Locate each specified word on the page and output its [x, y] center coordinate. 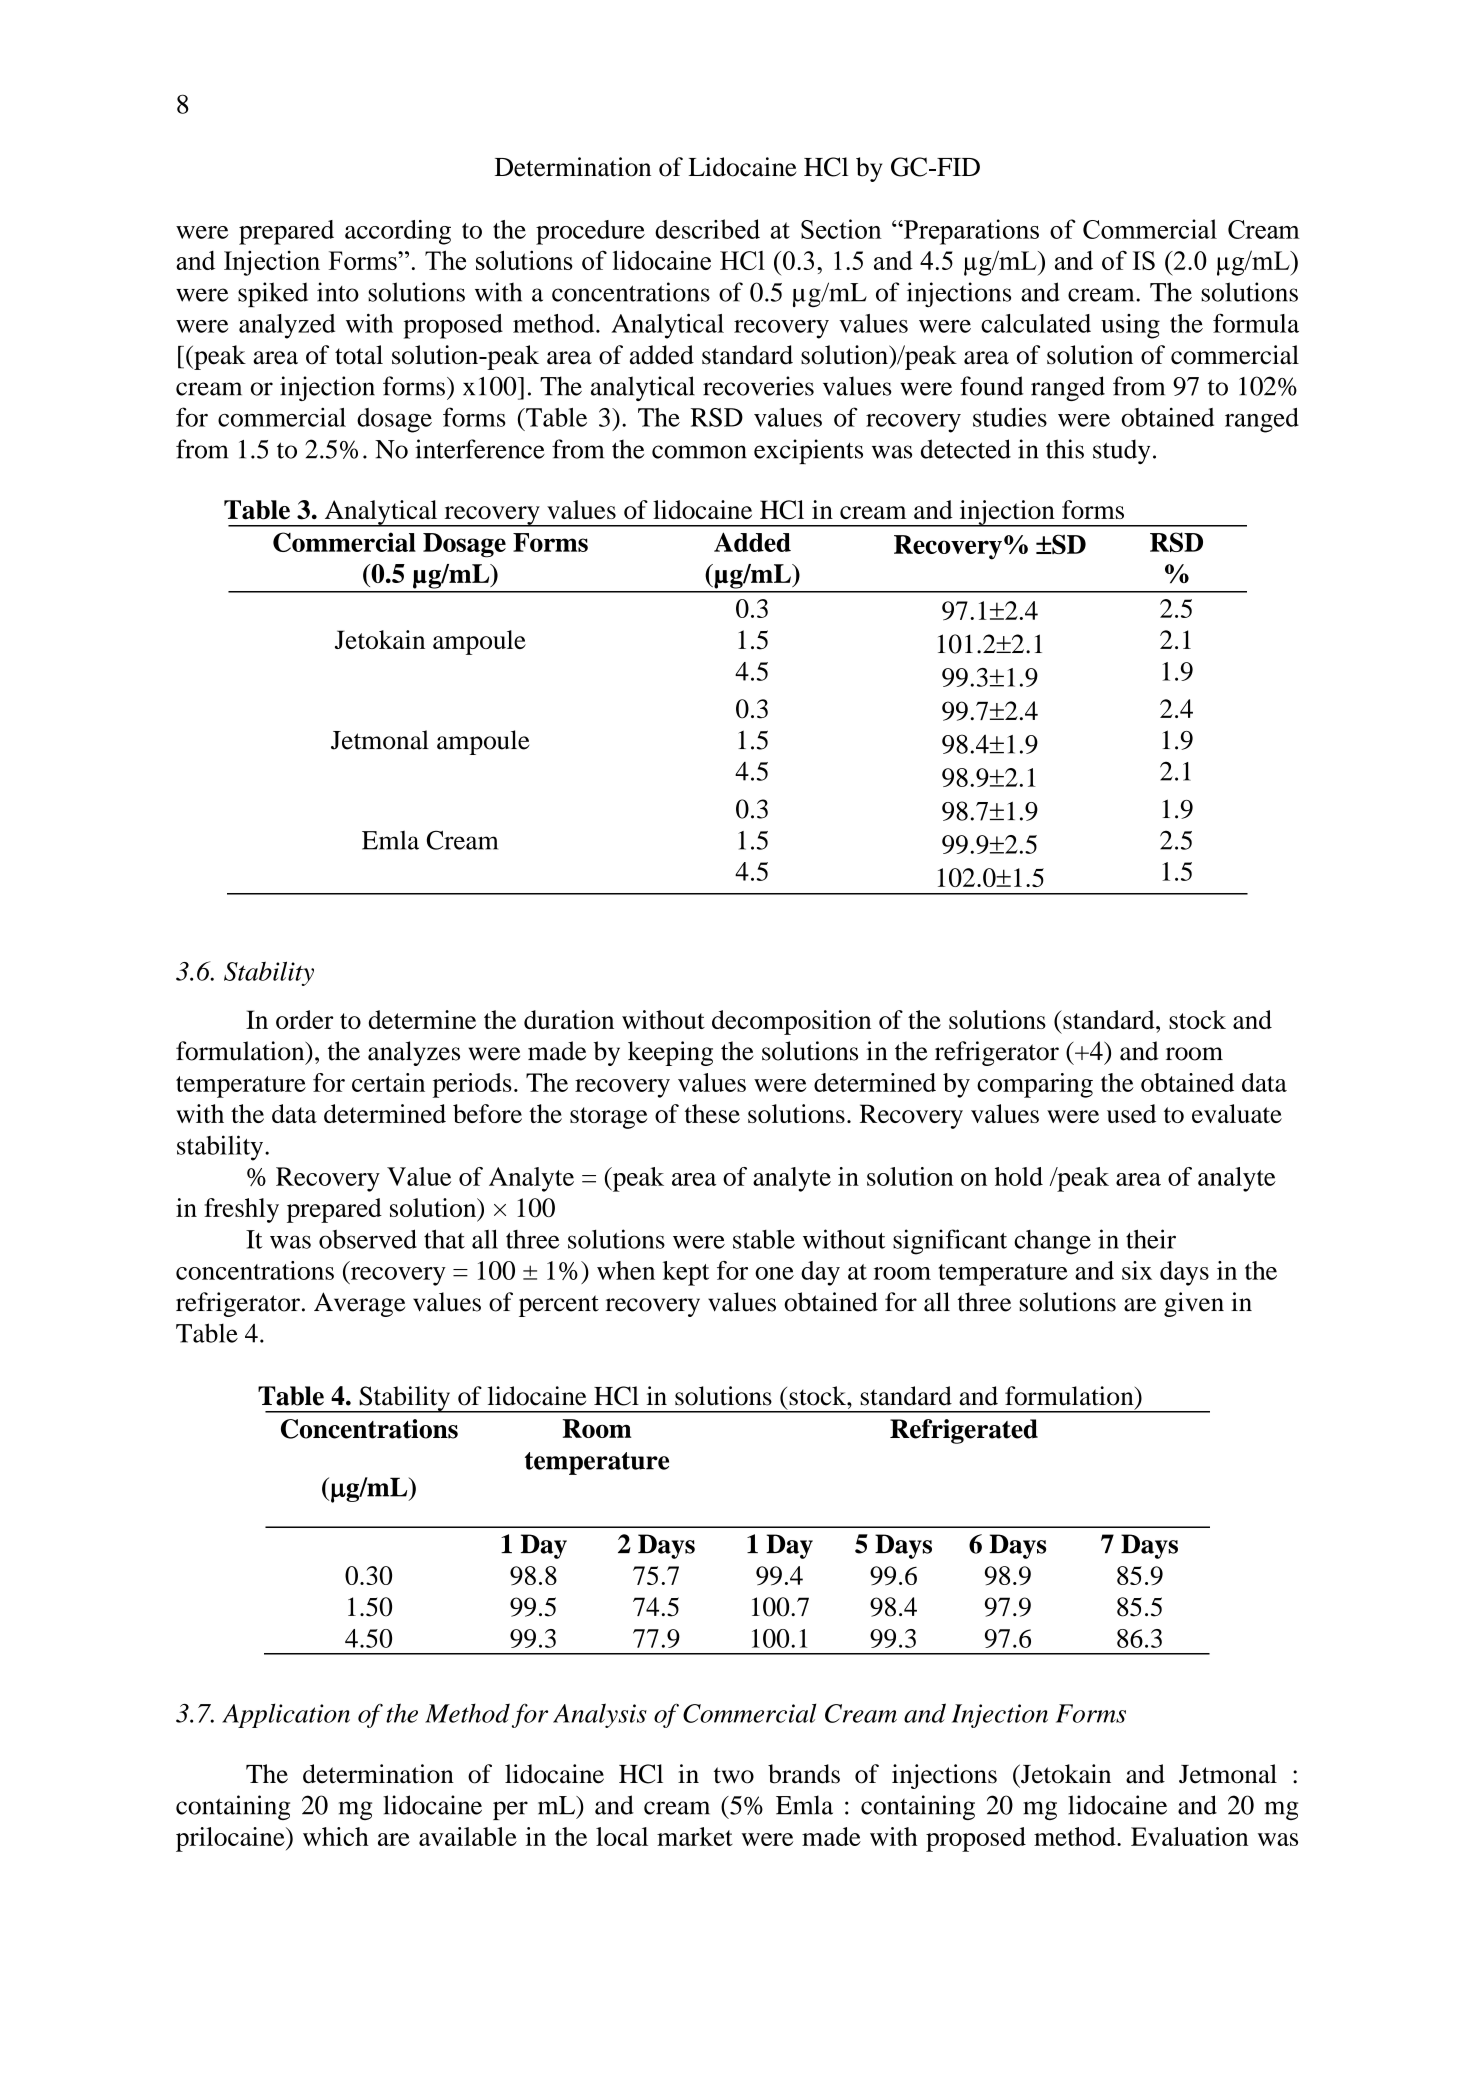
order [304, 1019]
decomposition [791, 1022]
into [338, 292]
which [336, 1836]
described [707, 229]
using [1130, 326]
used [1131, 1113]
